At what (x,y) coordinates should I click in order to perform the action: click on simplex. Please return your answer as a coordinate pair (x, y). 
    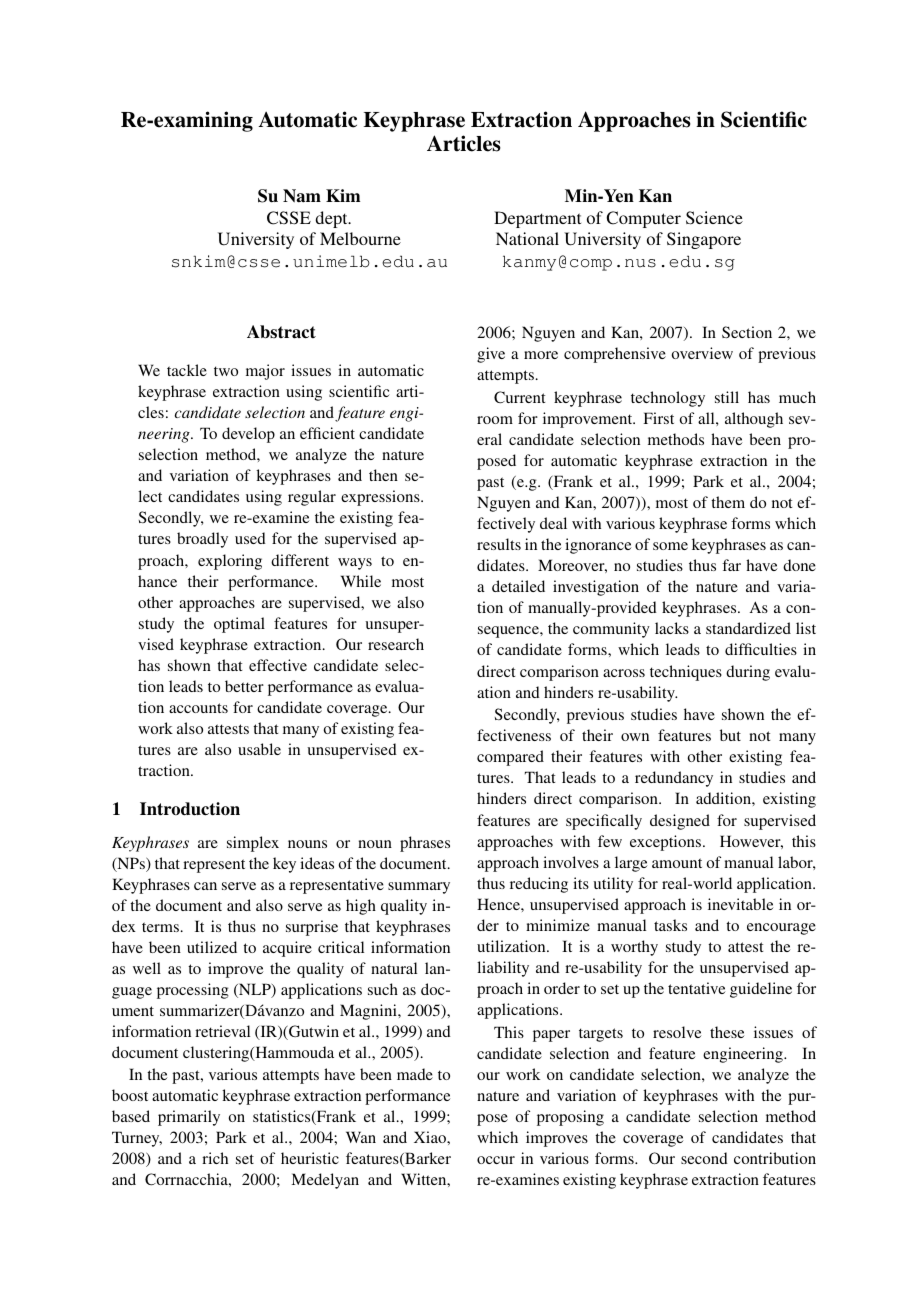
    Looking at the image, I should click on (253, 844).
